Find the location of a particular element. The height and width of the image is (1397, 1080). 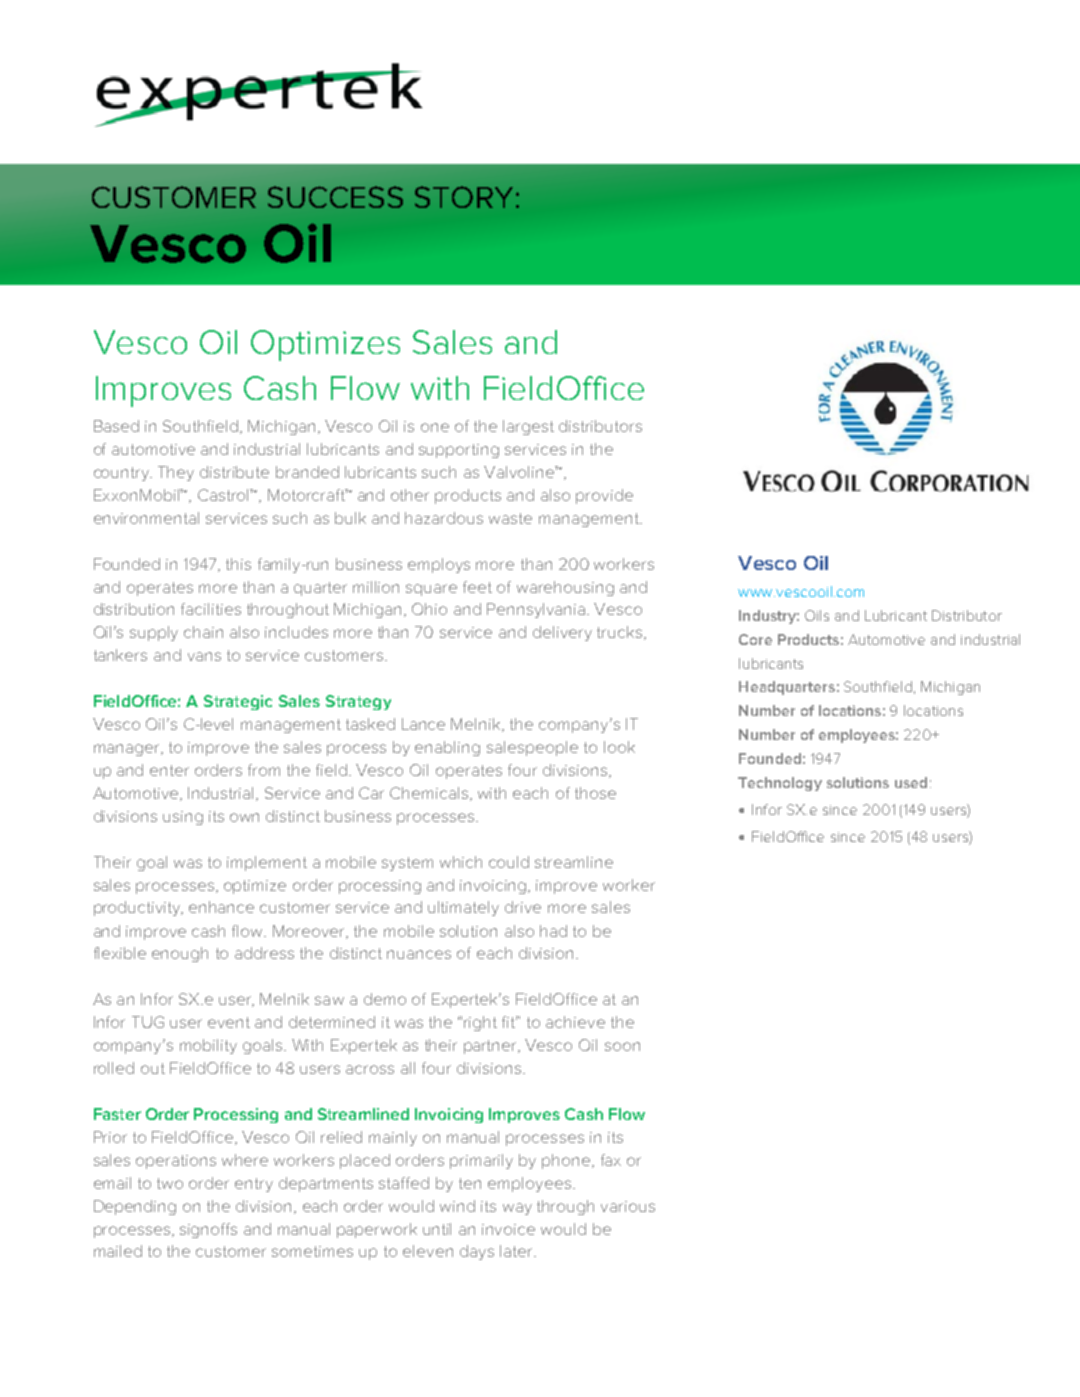

STORY is located at coordinates (464, 197).
